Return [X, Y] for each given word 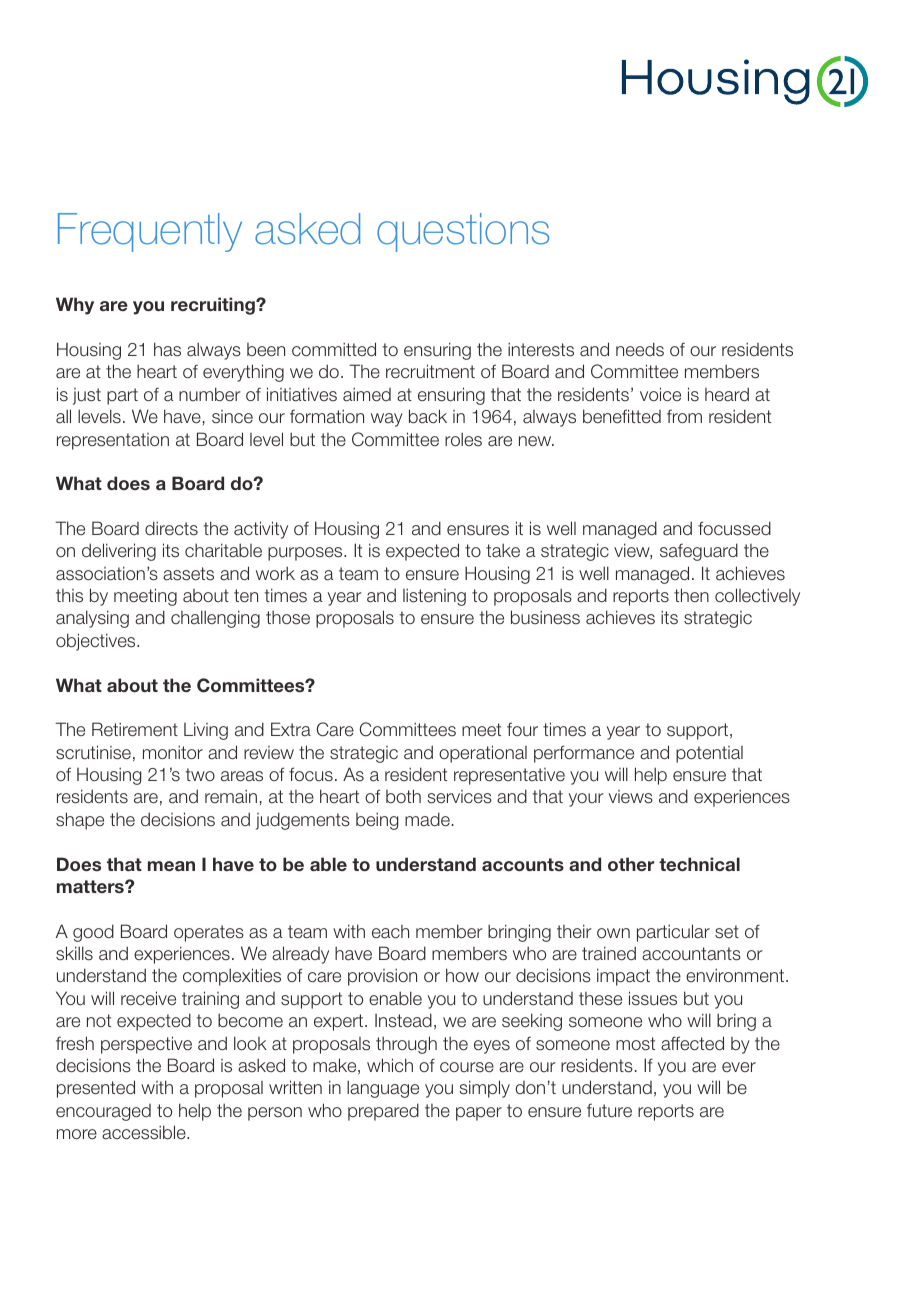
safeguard [699, 552]
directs [171, 528]
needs [640, 349]
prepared [383, 1112]
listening [434, 597]
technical [699, 864]
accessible [145, 1132]
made [427, 819]
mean [171, 866]
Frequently [150, 232]
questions [463, 232]
